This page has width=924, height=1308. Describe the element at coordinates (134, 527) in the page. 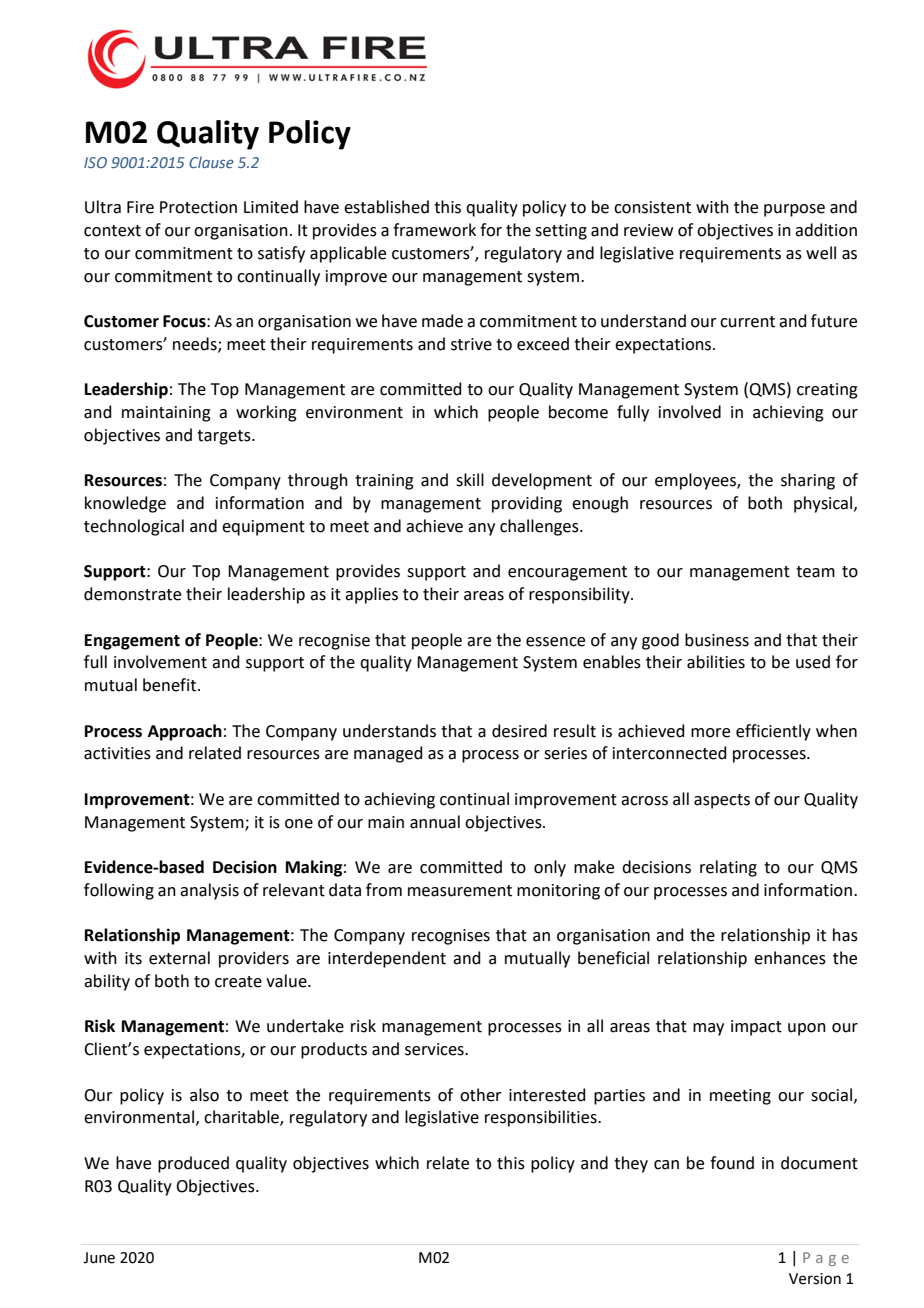

I see `technological` at that location.
